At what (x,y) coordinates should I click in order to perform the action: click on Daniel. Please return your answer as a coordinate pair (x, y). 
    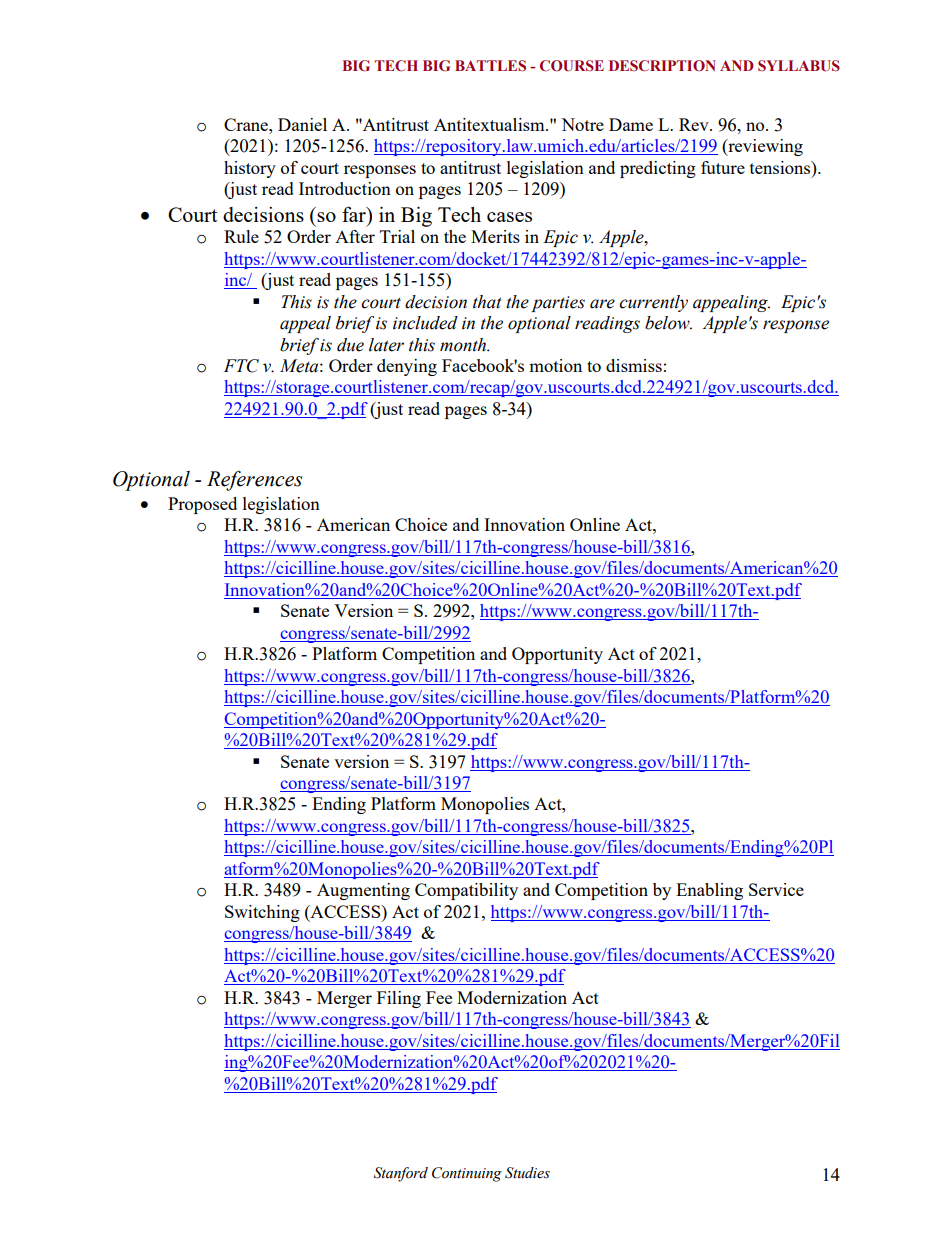
    Looking at the image, I should click on (302, 124).
